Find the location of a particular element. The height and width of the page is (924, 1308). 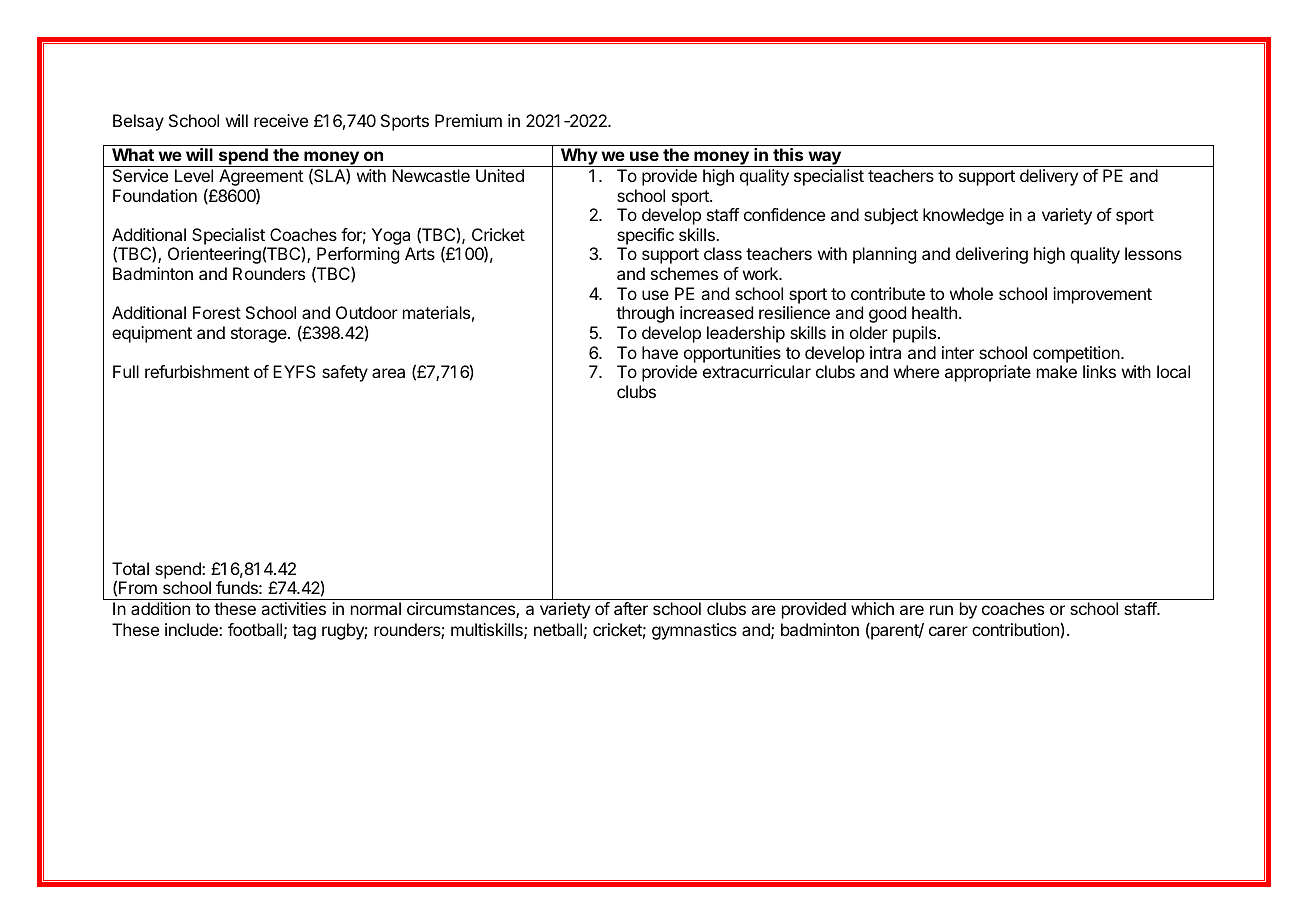

receive is located at coordinates (281, 120).
